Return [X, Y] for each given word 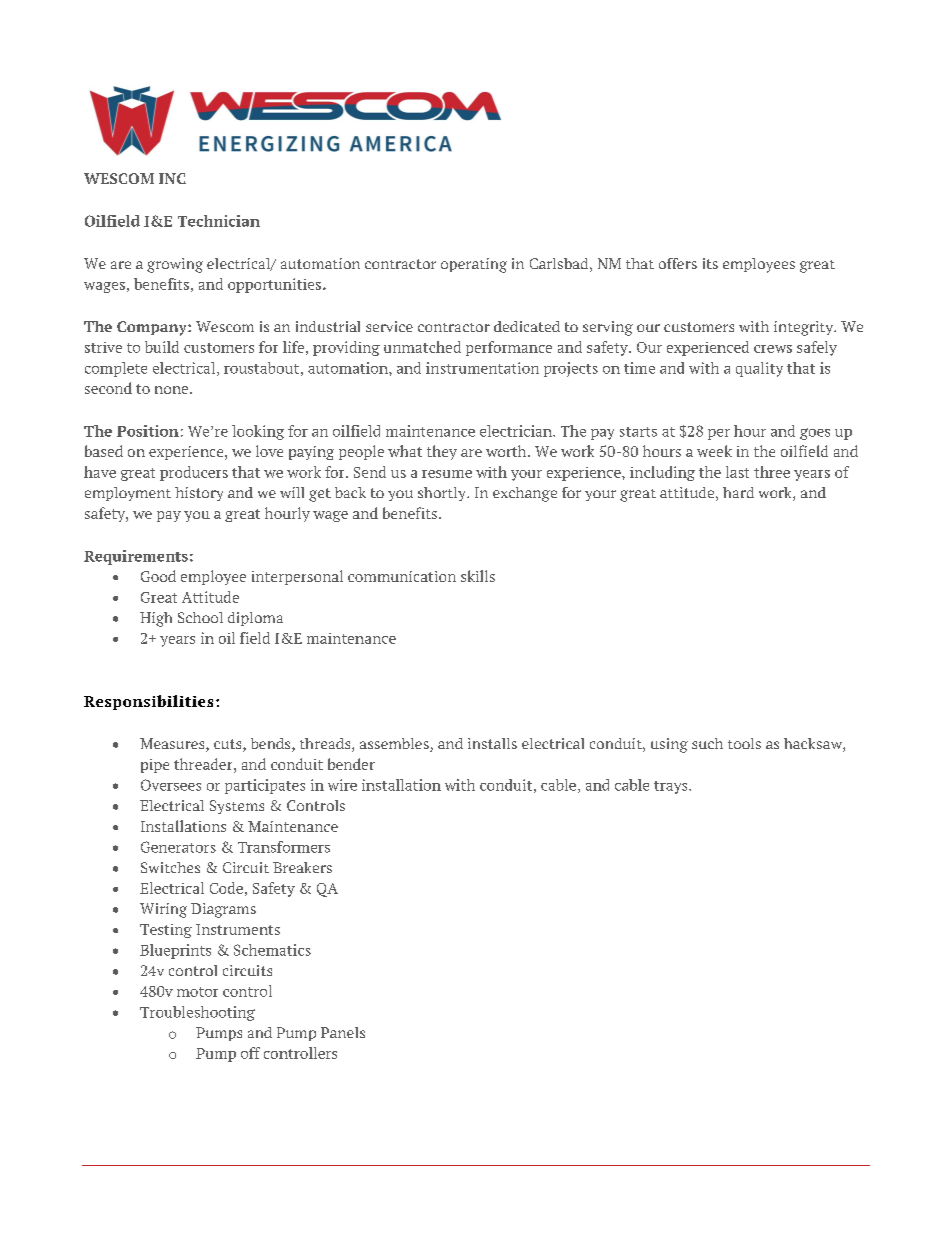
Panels [343, 1032]
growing [175, 265]
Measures [173, 745]
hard [738, 492]
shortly [443, 494]
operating [474, 265]
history [199, 494]
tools [744, 743]
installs [492, 743]
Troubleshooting [197, 1013]
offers [678, 263]
